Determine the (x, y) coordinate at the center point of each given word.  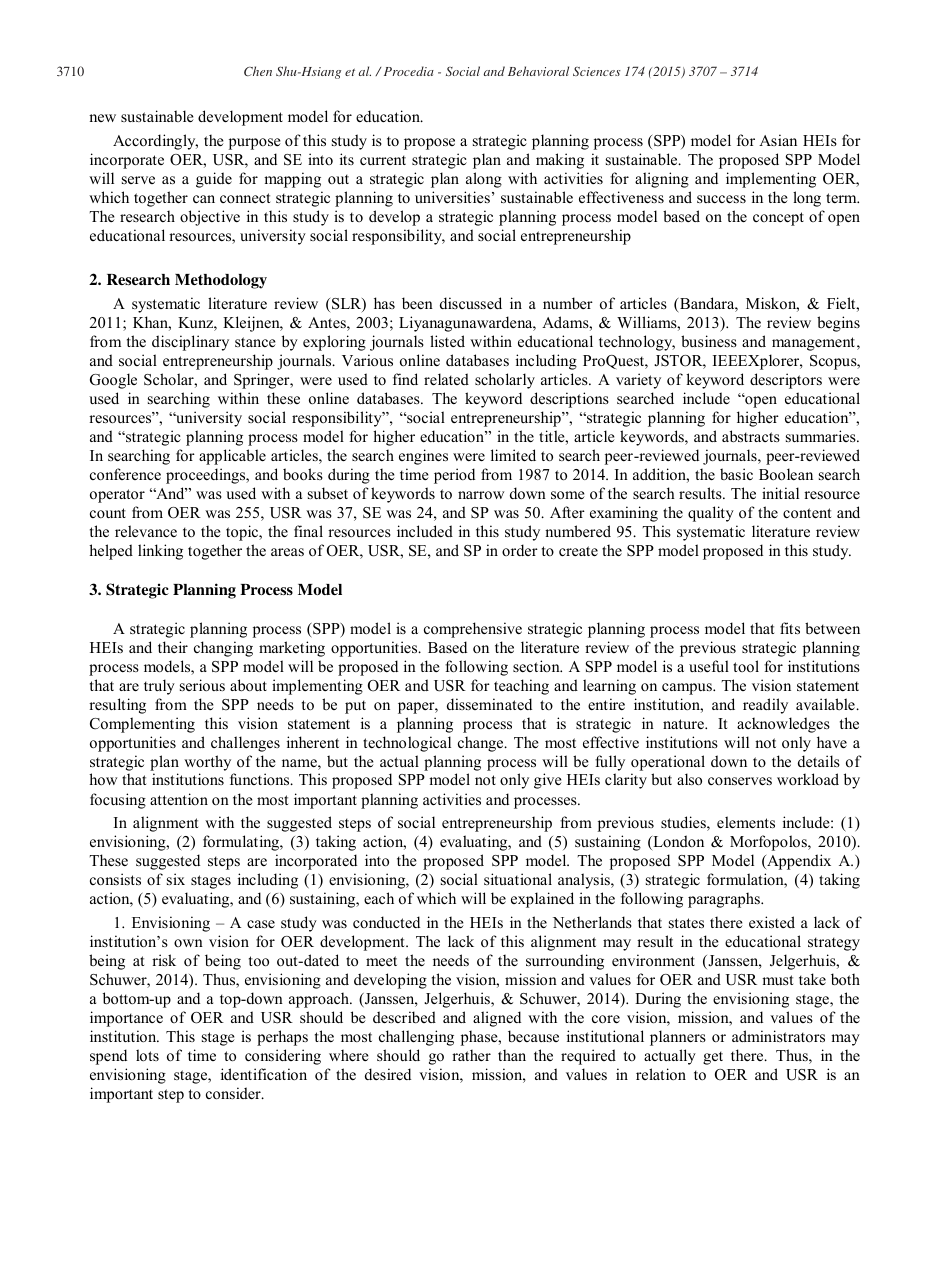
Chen (258, 71)
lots (147, 1055)
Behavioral (538, 71)
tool (746, 666)
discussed (471, 303)
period (454, 476)
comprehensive (473, 630)
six (176, 879)
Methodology (221, 281)
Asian (778, 140)
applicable (232, 457)
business (709, 341)
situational (518, 879)
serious (202, 685)
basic (736, 474)
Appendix (798, 862)
